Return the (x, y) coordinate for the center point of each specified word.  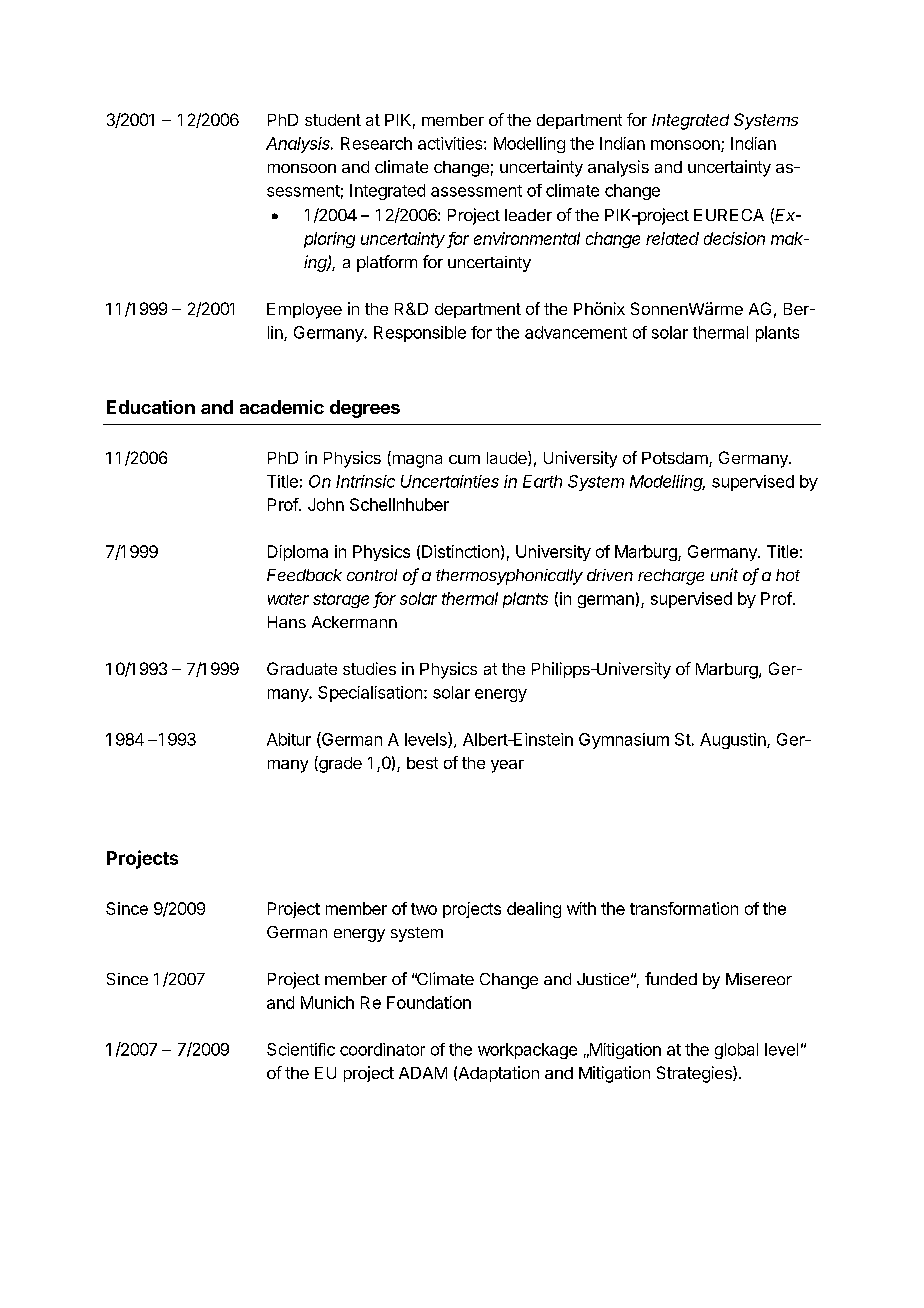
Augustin (734, 741)
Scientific (301, 1049)
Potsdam (676, 459)
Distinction (460, 551)
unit (724, 574)
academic (282, 407)
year (507, 766)
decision (734, 238)
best (422, 763)
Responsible (420, 334)
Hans (287, 622)
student (333, 120)
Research (376, 143)
